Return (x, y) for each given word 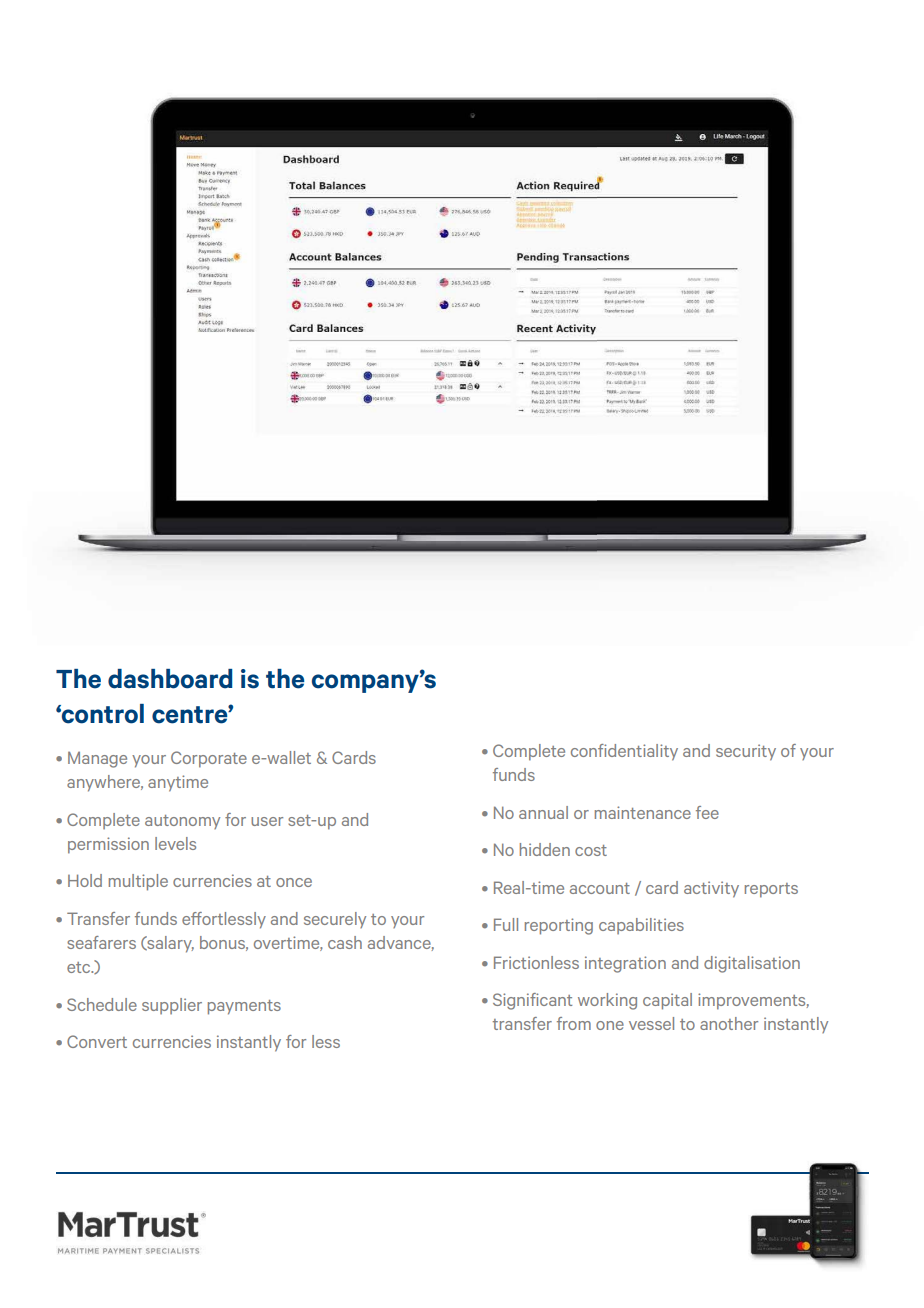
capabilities (641, 926)
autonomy (182, 822)
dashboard (170, 679)
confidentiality (624, 752)
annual (543, 812)
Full (506, 924)
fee (707, 812)
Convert (97, 1041)
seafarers (101, 942)
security (746, 752)
